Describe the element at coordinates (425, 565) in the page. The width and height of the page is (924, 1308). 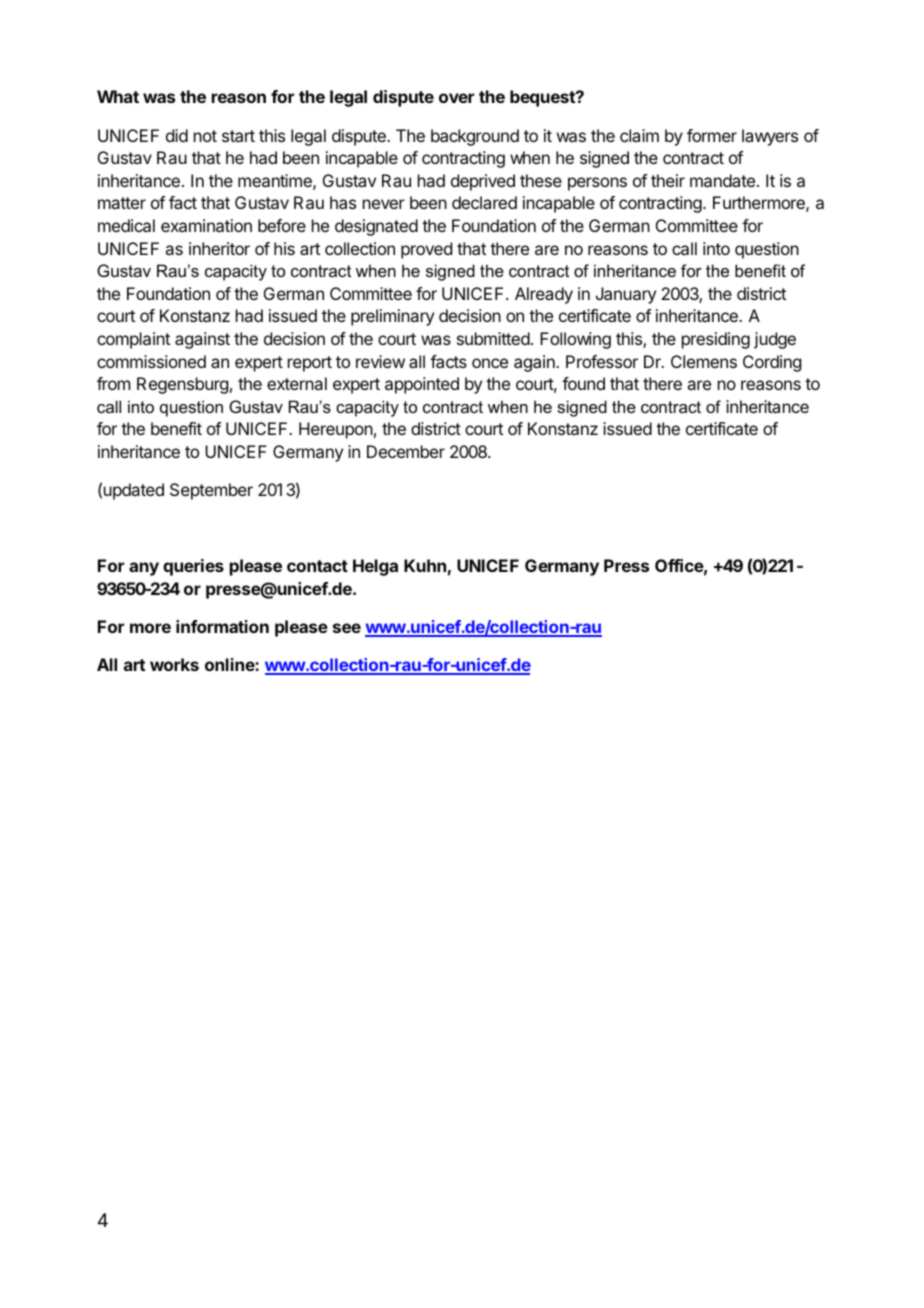
I see `Kuhn` at that location.
